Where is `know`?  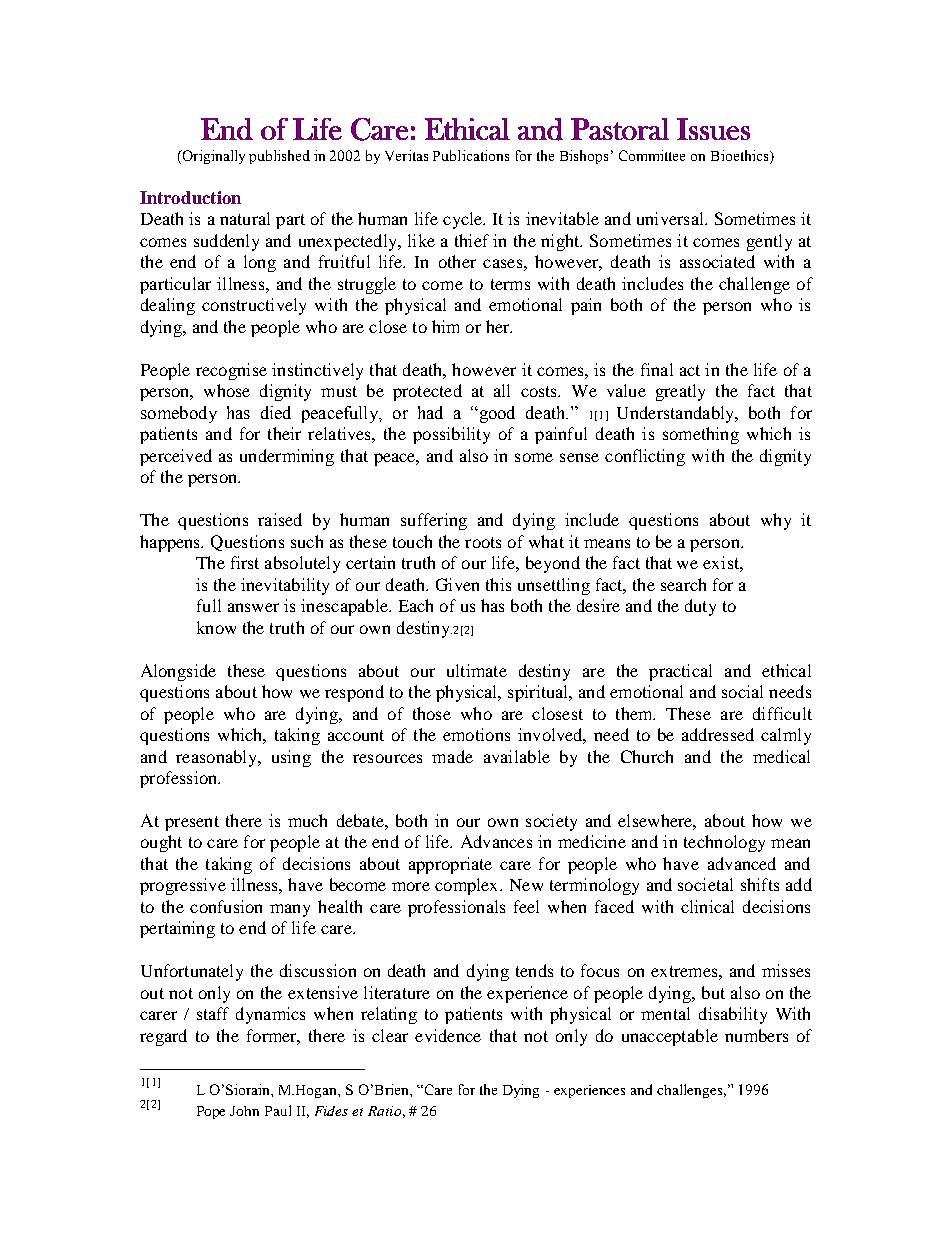 know is located at coordinates (216, 627).
